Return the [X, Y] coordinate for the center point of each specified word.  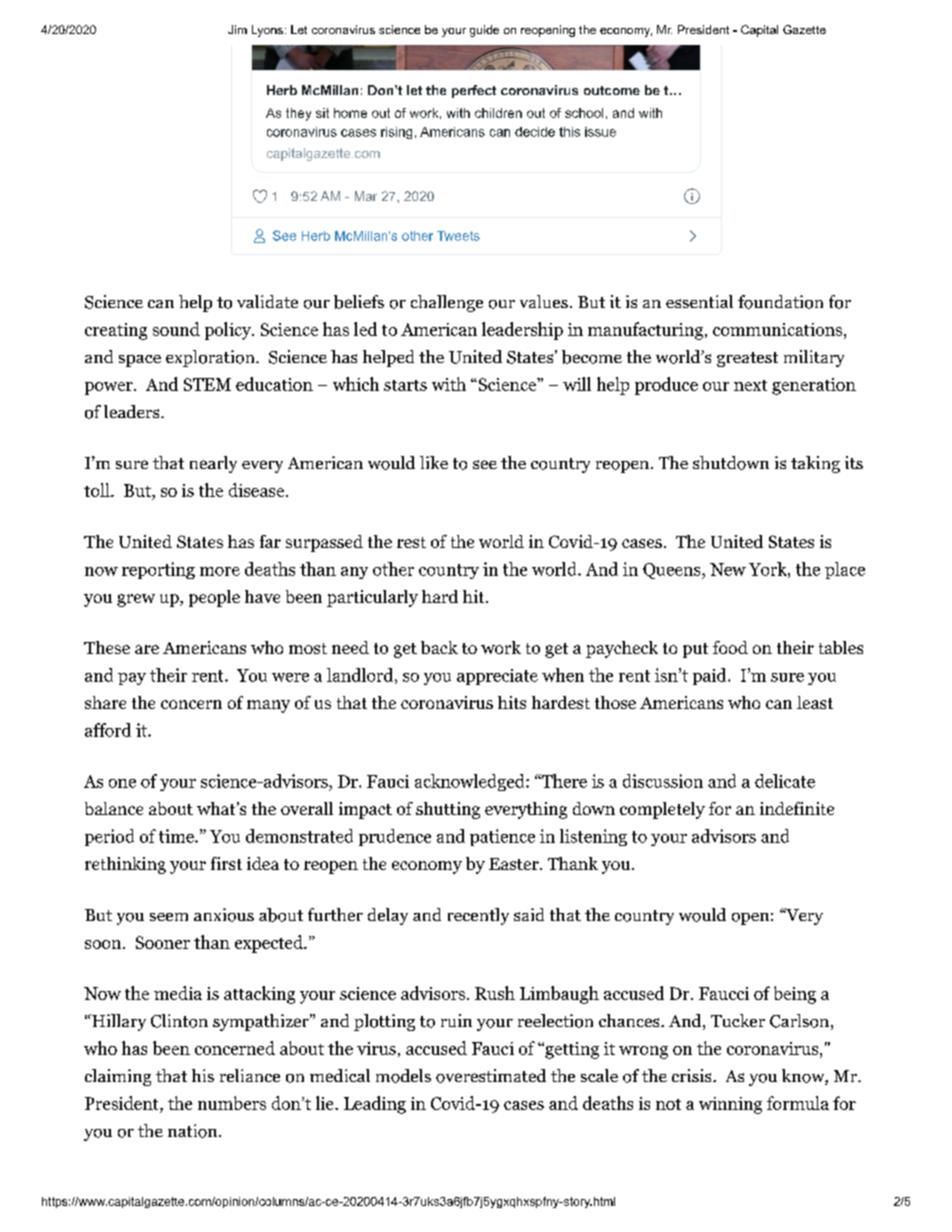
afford [108, 730]
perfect [474, 91]
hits [512, 702]
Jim [237, 29]
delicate [785, 781]
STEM [207, 384]
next [750, 385]
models [403, 1076]
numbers [232, 1103]
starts [405, 385]
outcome [612, 90]
